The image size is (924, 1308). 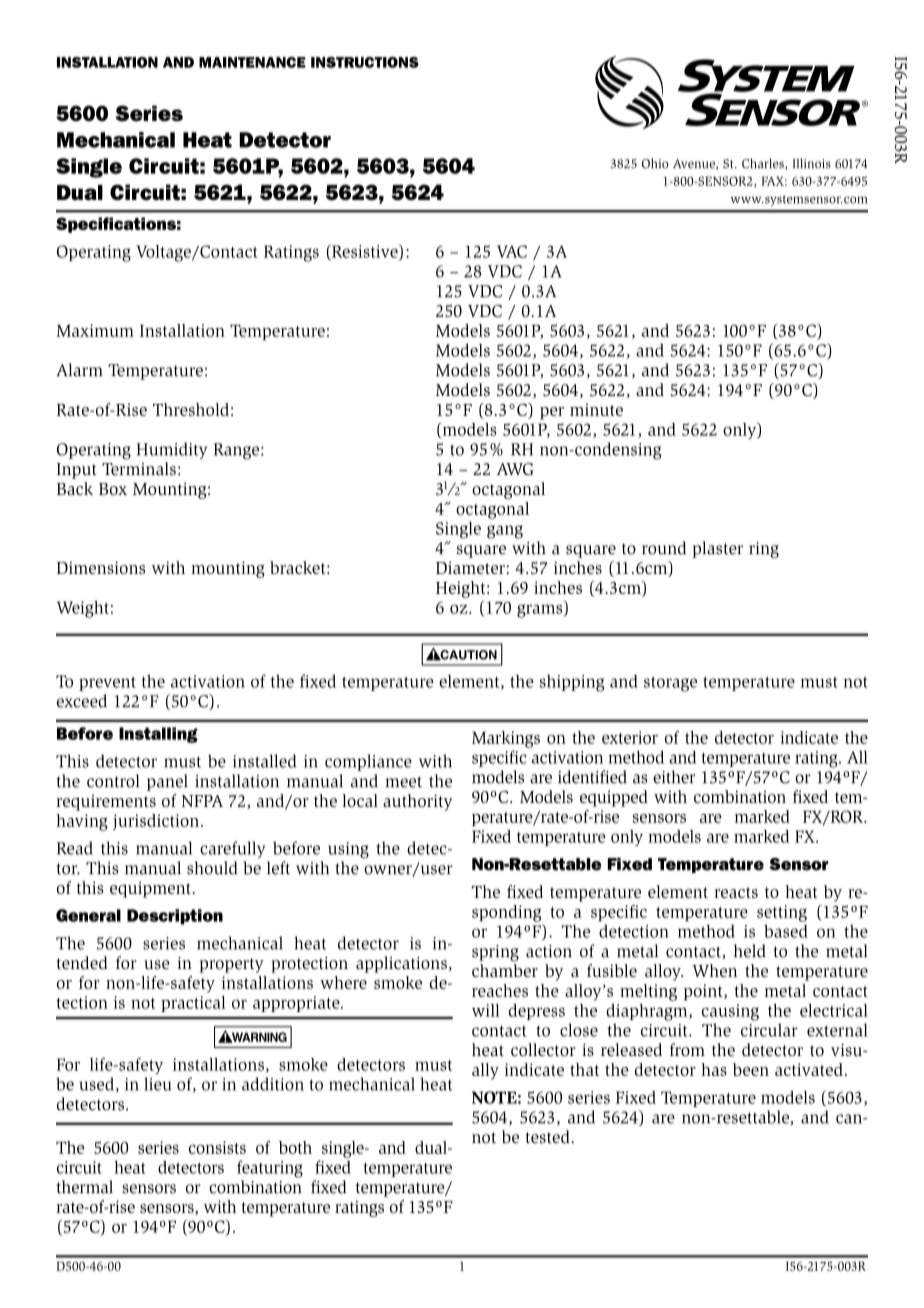 What do you see at coordinates (751, 1069) in the page?
I see `been` at bounding box center [751, 1069].
